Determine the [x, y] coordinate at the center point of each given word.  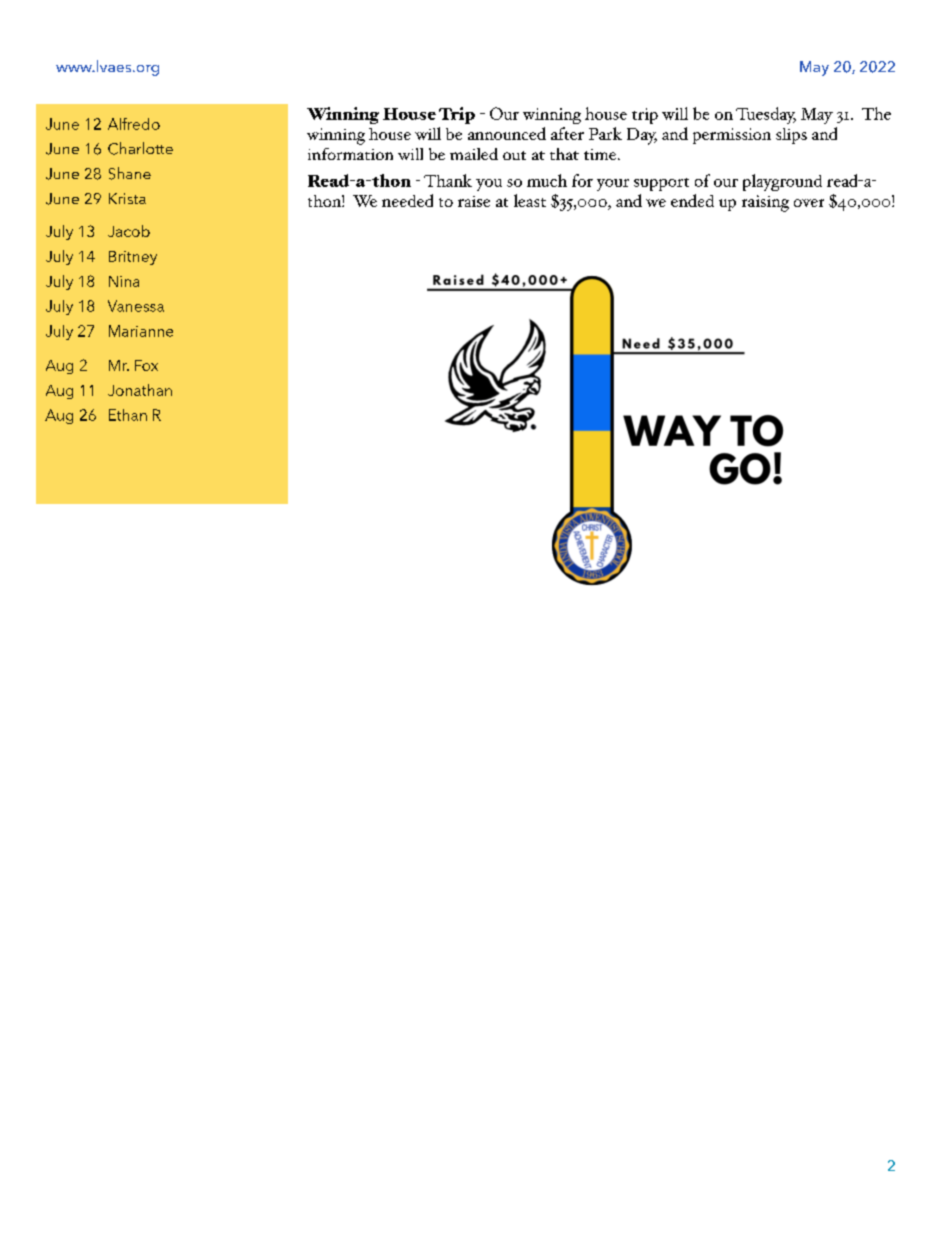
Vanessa [136, 306]
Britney [133, 258]
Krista [127, 198]
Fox [146, 365]
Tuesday [766, 115]
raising [765, 203]
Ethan [128, 415]
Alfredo [134, 124]
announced [507, 133]
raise [474, 201]
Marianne [141, 331]
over [809, 203]
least [530, 200]
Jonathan [140, 390]
